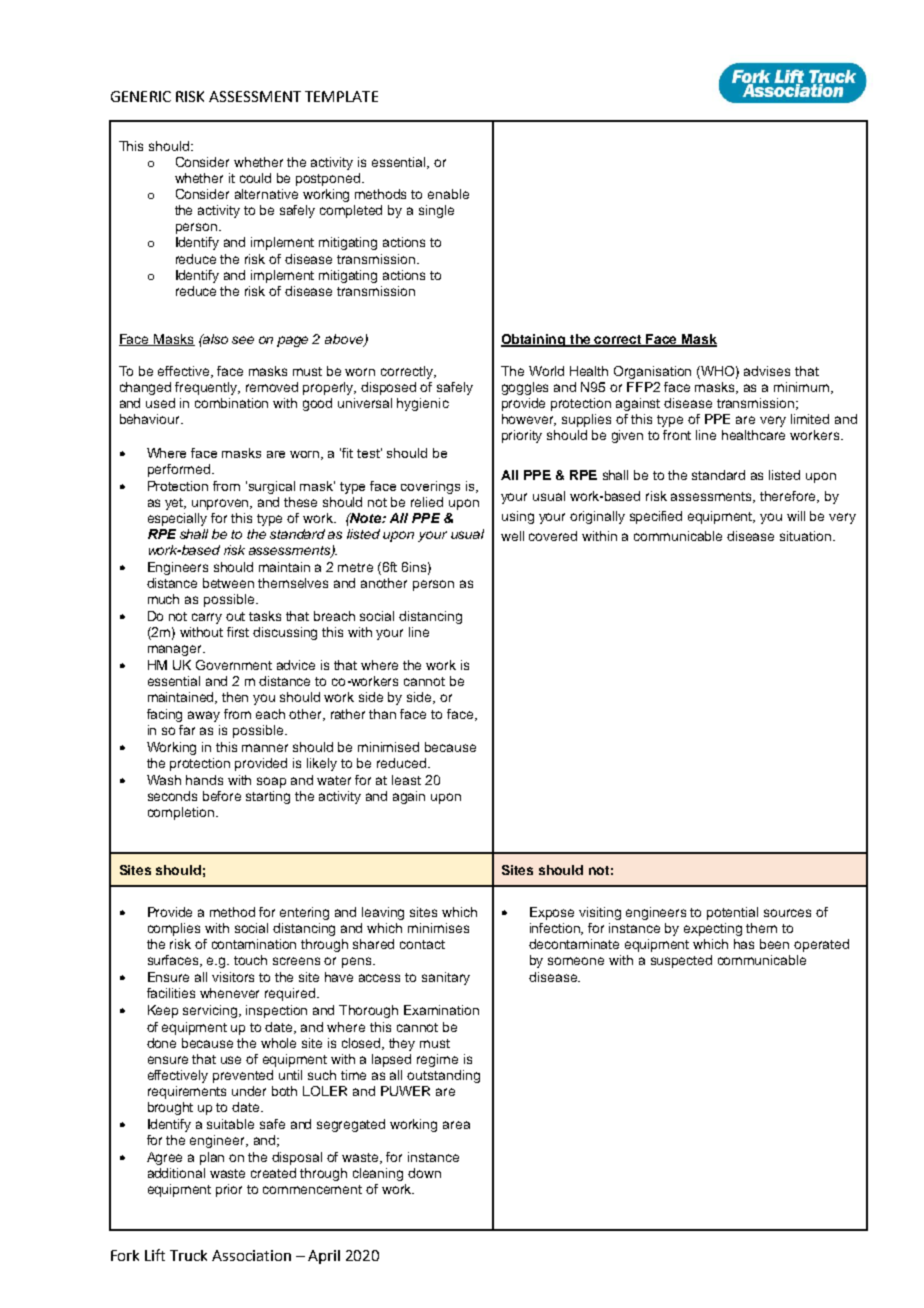  I want to click on advises, so click(767, 371).
